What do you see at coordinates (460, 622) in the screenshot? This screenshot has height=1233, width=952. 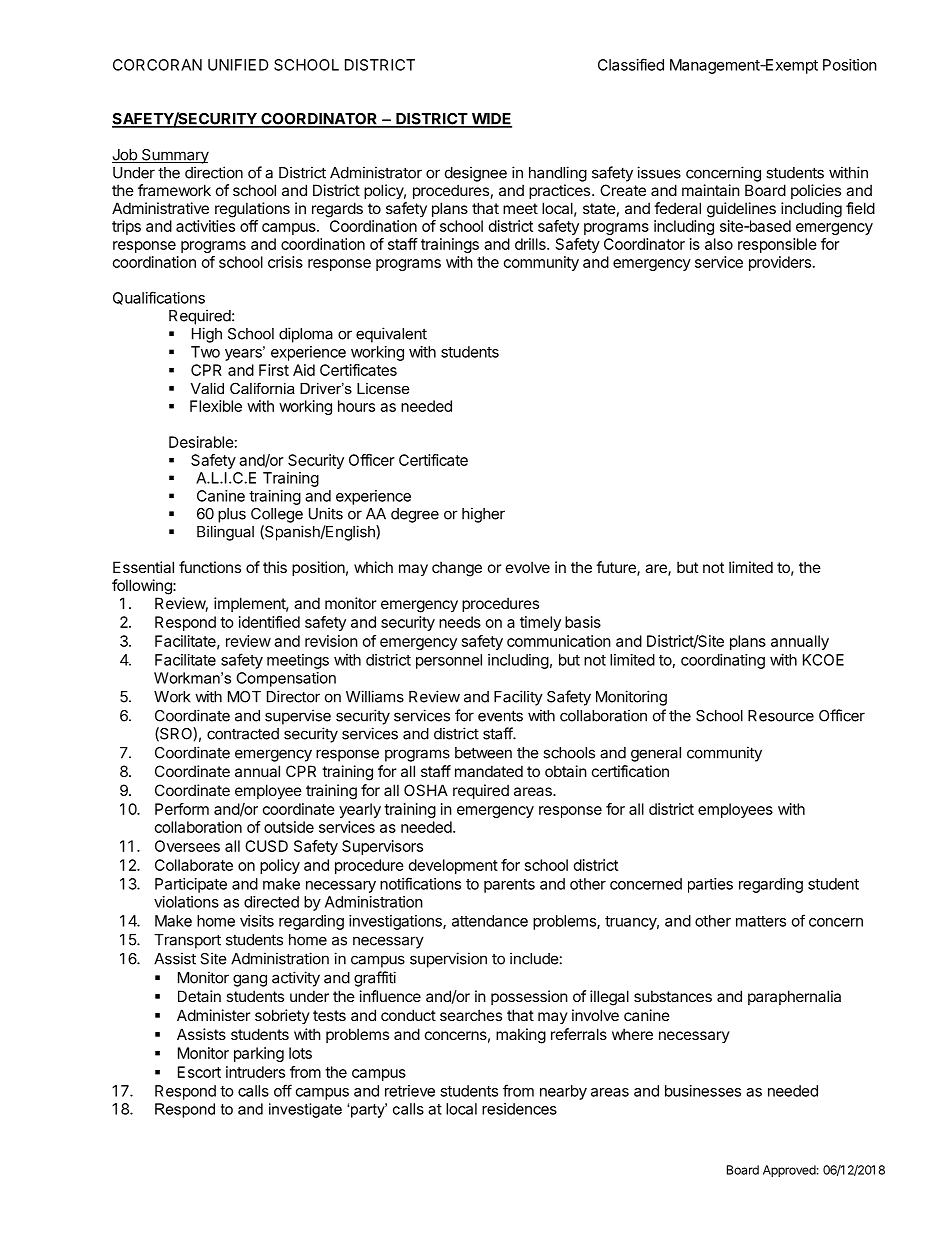 I see `needs` at bounding box center [460, 622].
